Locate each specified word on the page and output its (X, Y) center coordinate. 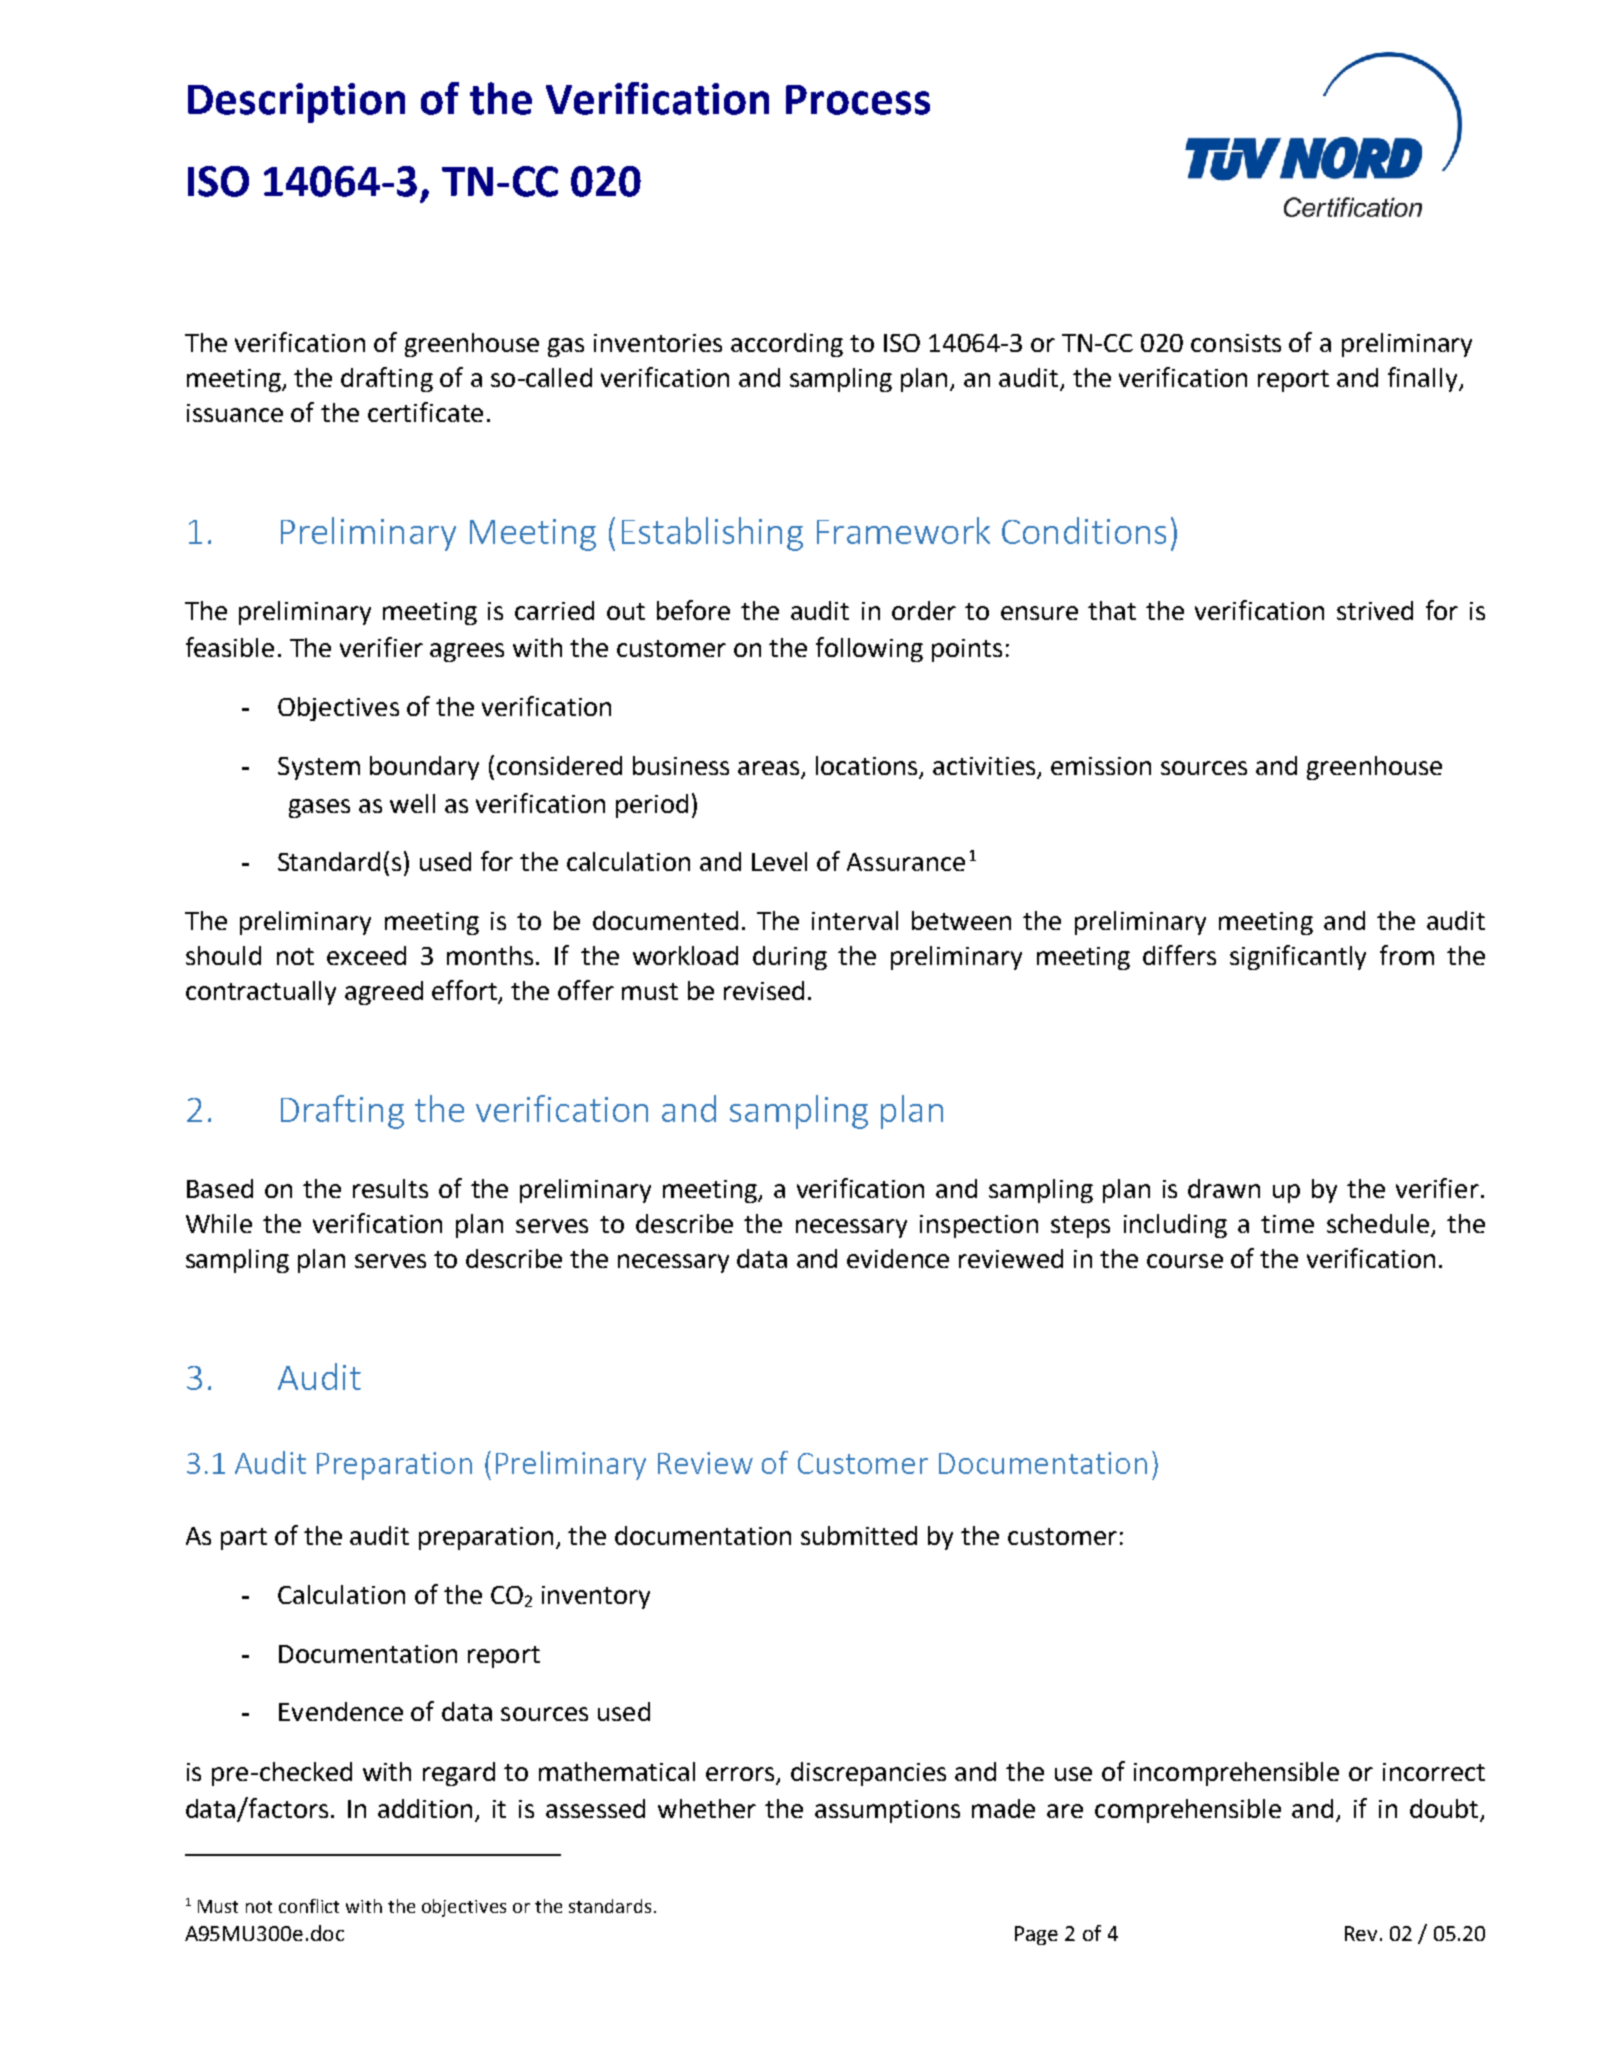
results (390, 1188)
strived (1375, 610)
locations (868, 767)
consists (1236, 343)
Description (296, 103)
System (319, 768)
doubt (1444, 1808)
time (1287, 1224)
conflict (309, 1906)
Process (858, 100)
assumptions (887, 1811)
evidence (898, 1258)
